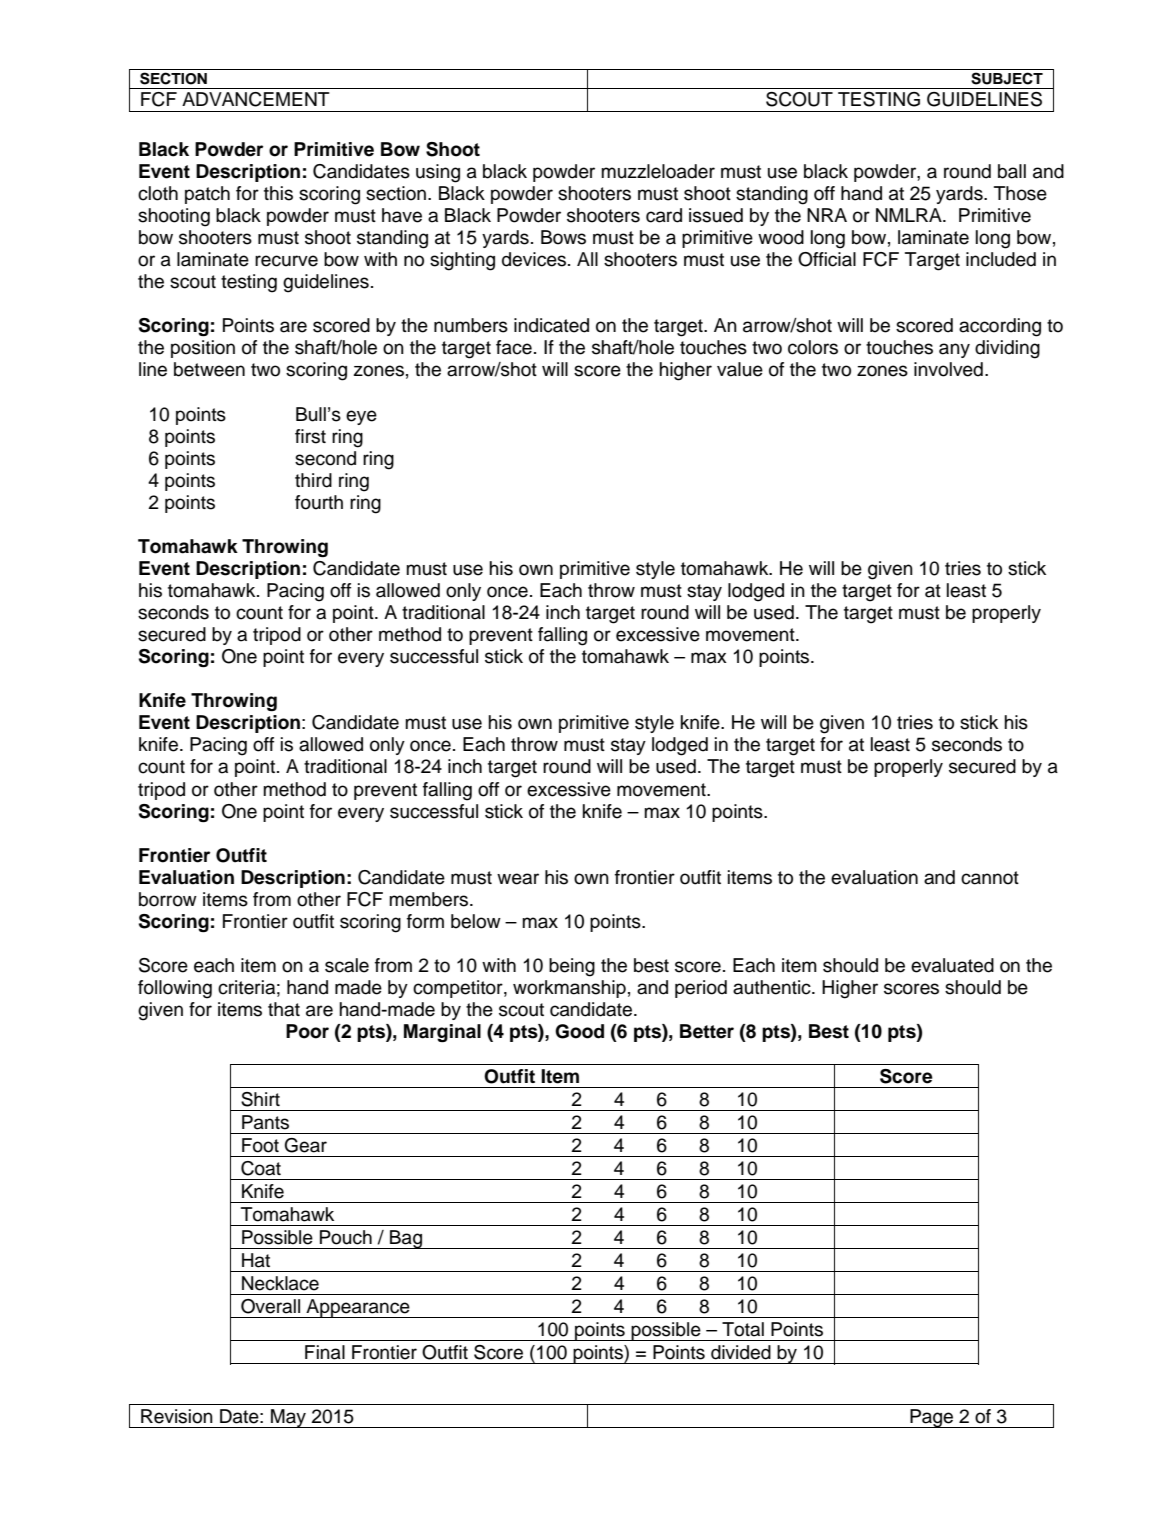 The image size is (1174, 1519). What do you see at coordinates (741, 1352) in the image?
I see `divided` at bounding box center [741, 1352].
